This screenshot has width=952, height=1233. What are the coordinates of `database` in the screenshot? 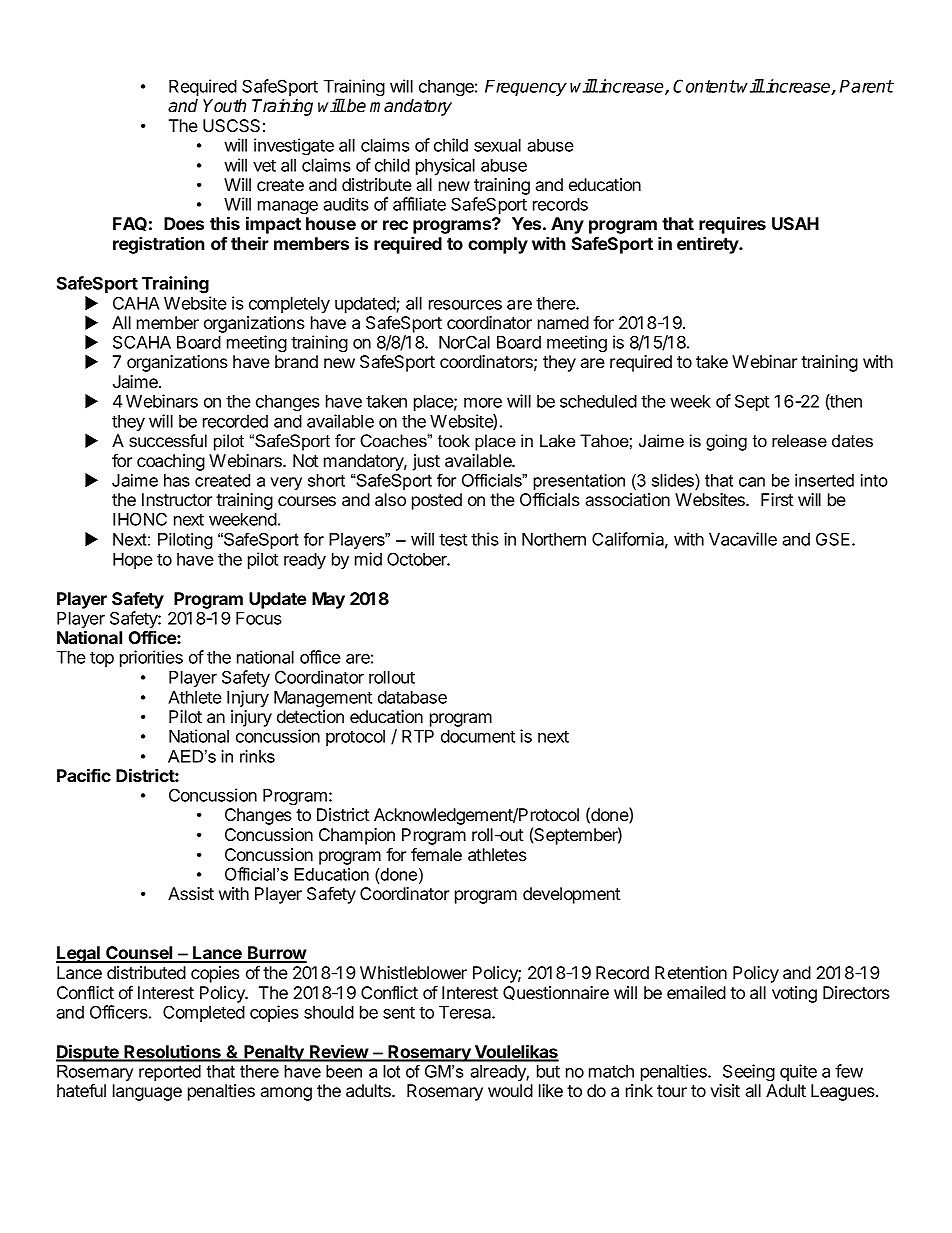 It's located at (412, 697).
